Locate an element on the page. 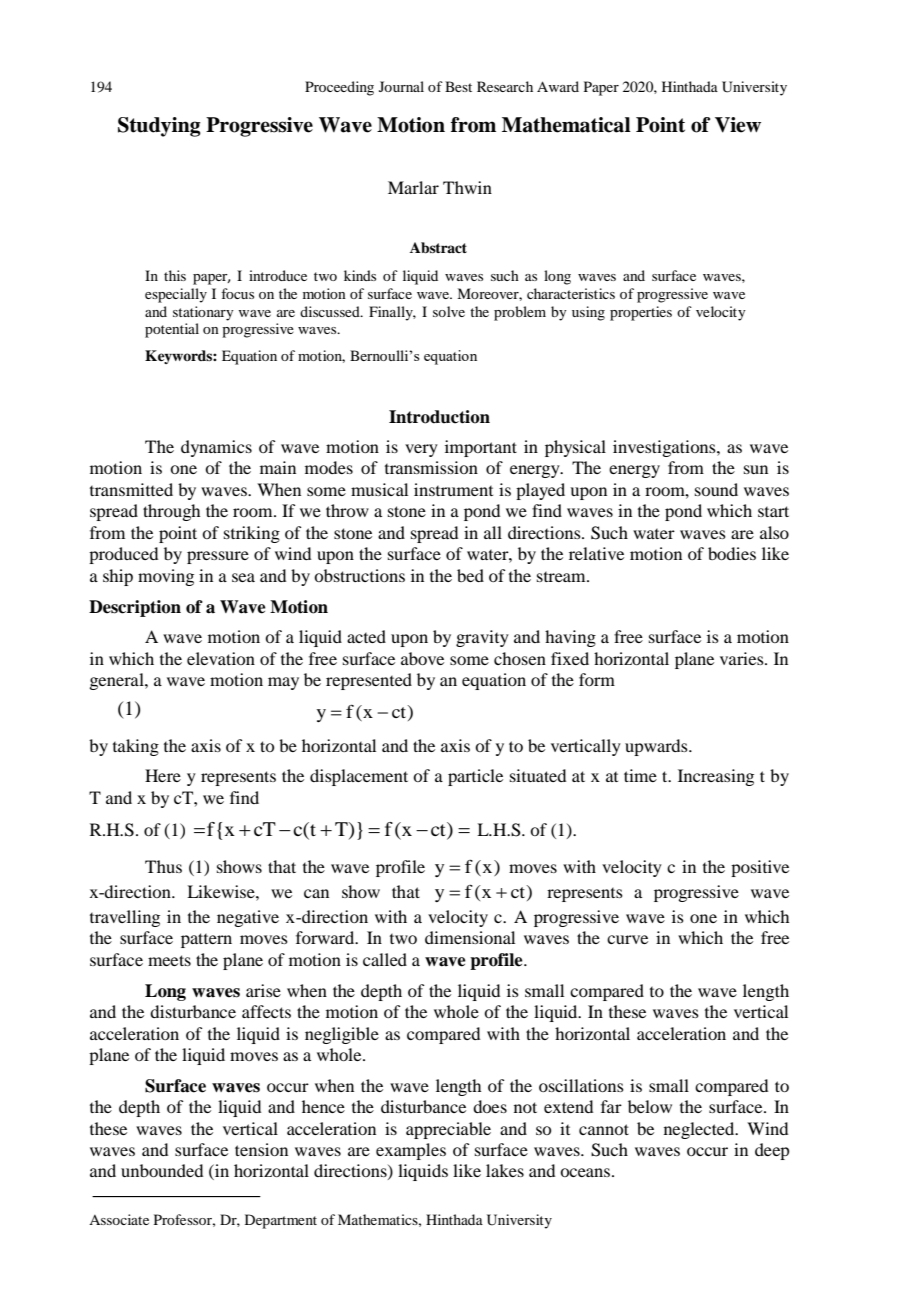 The image size is (924, 1307). investigations is located at coordinates (665, 448).
